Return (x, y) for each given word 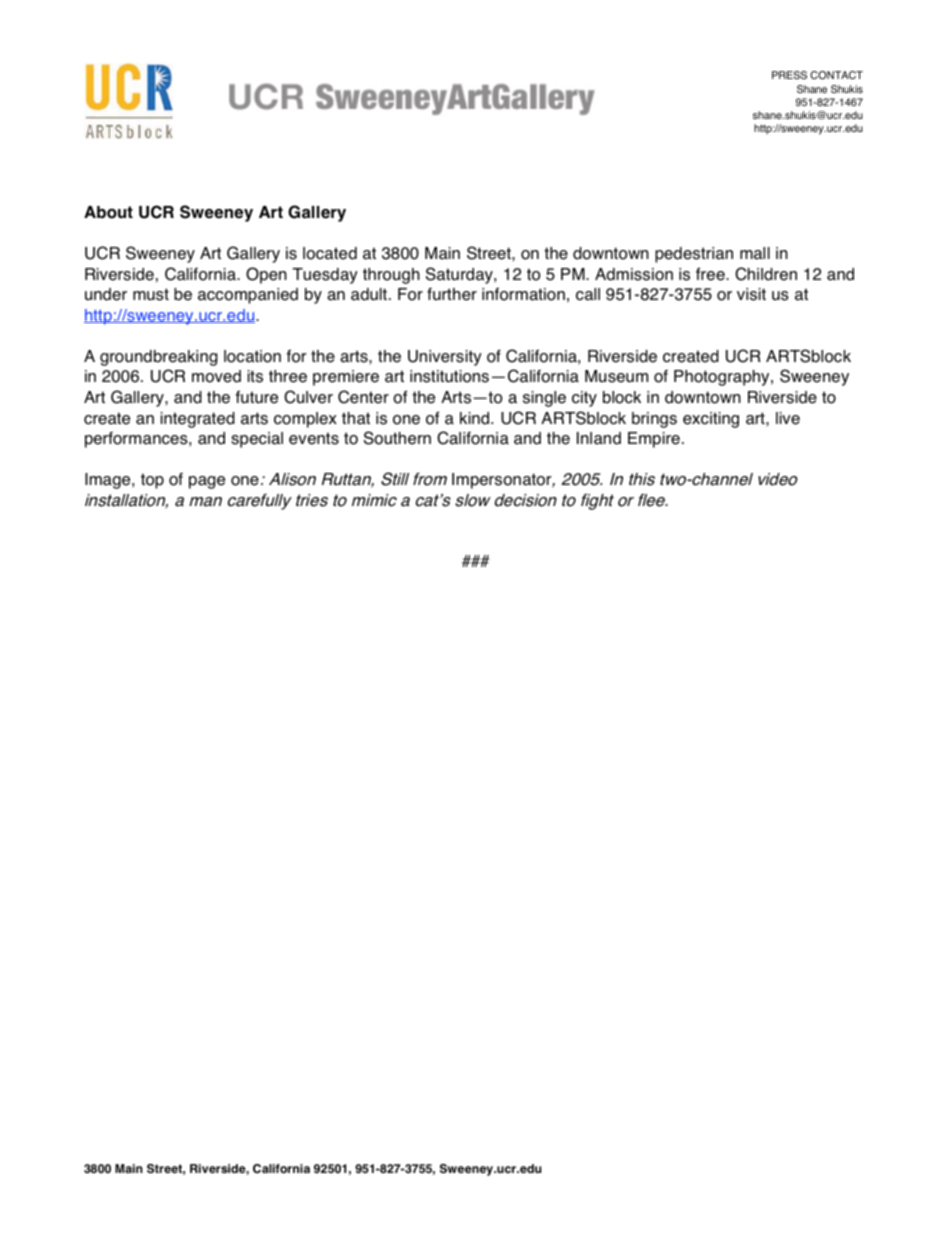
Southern (397, 438)
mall (755, 253)
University (445, 358)
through (391, 276)
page (207, 482)
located (330, 253)
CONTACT (836, 75)
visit (751, 294)
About (108, 212)
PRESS (789, 75)
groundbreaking (159, 358)
